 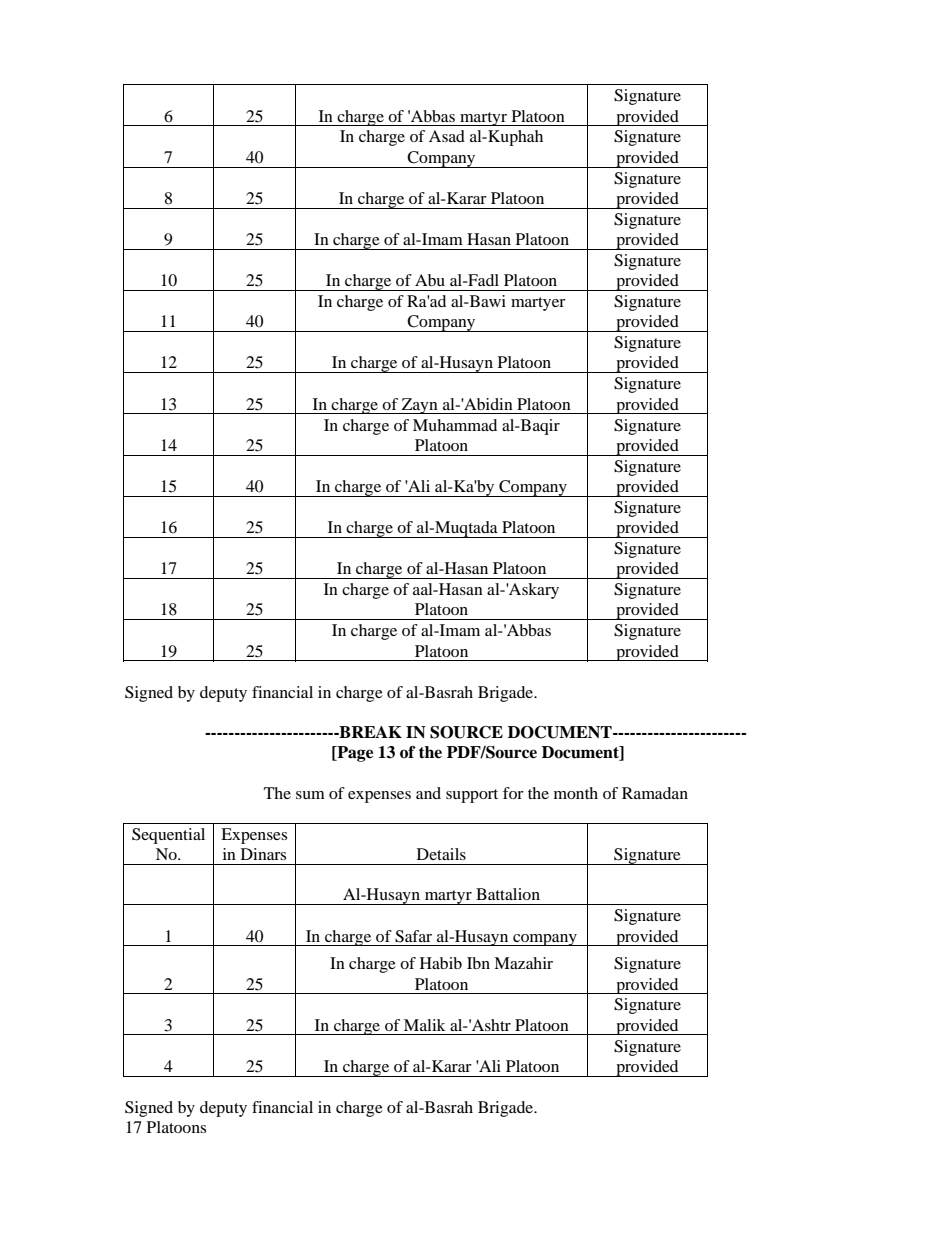 What do you see at coordinates (413, 936) in the screenshot?
I see `Safar` at bounding box center [413, 936].
